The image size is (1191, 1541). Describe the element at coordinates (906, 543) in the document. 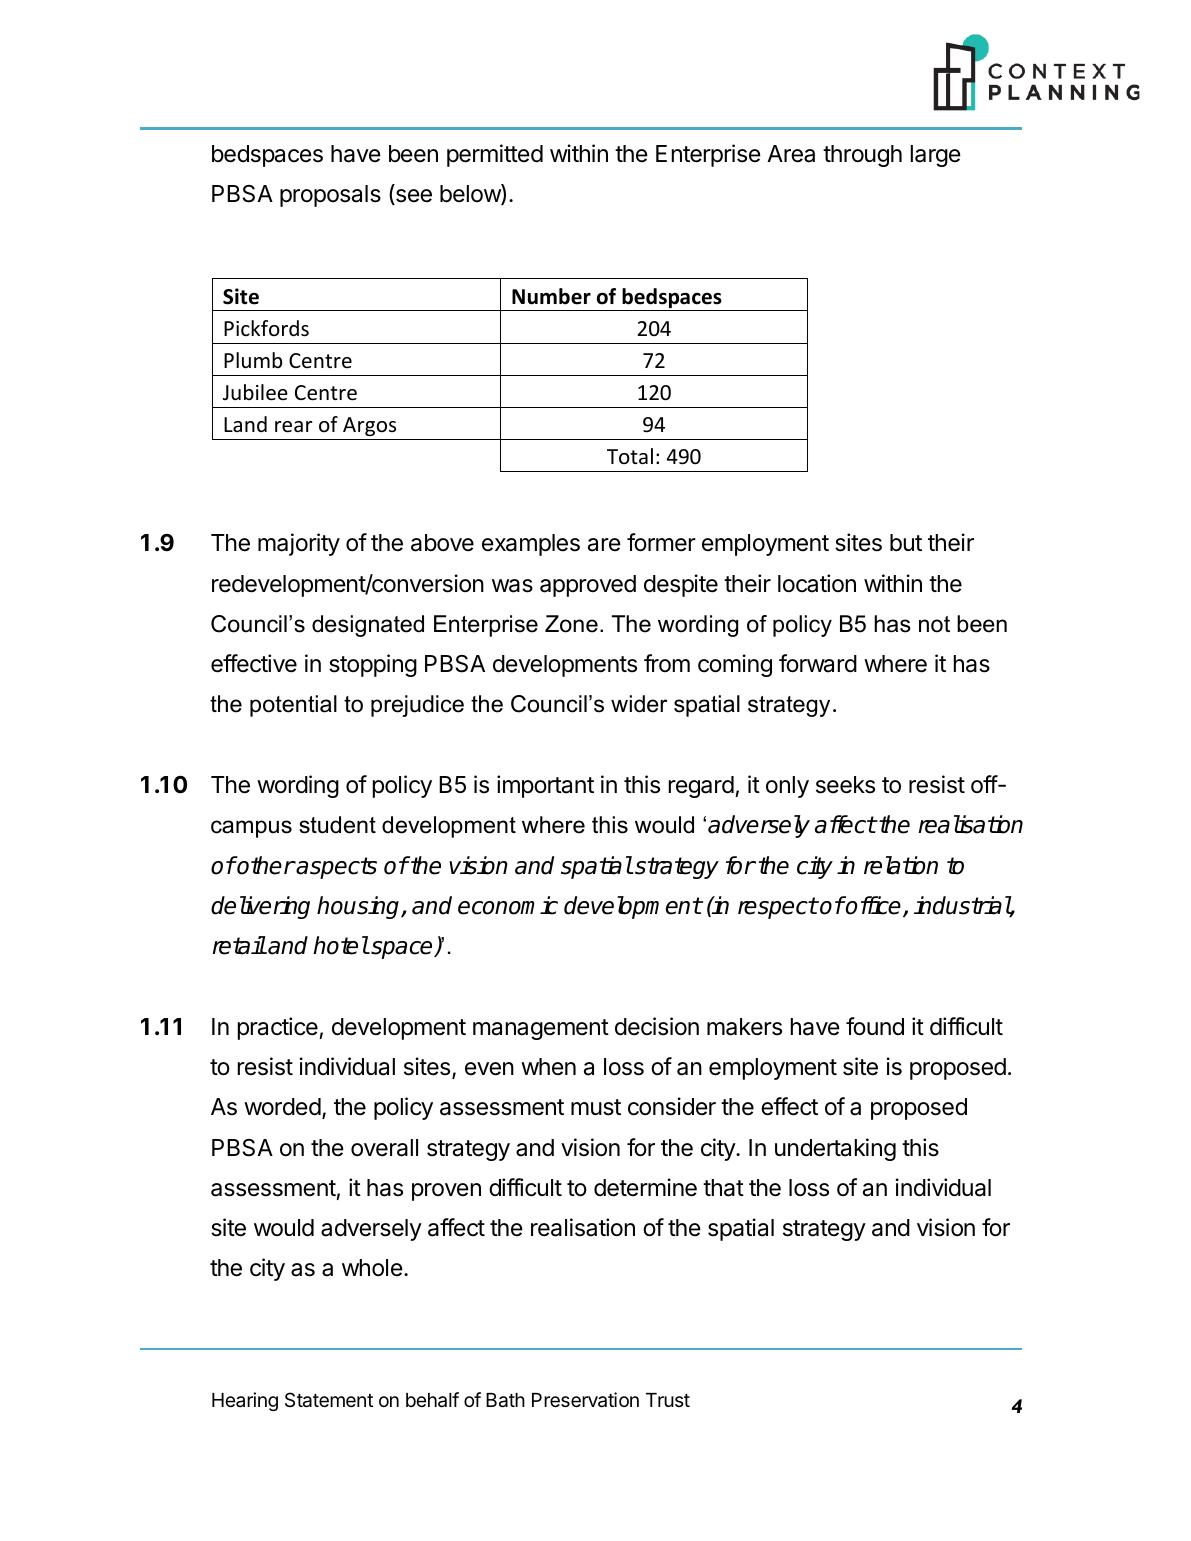

I see `but` at that location.
